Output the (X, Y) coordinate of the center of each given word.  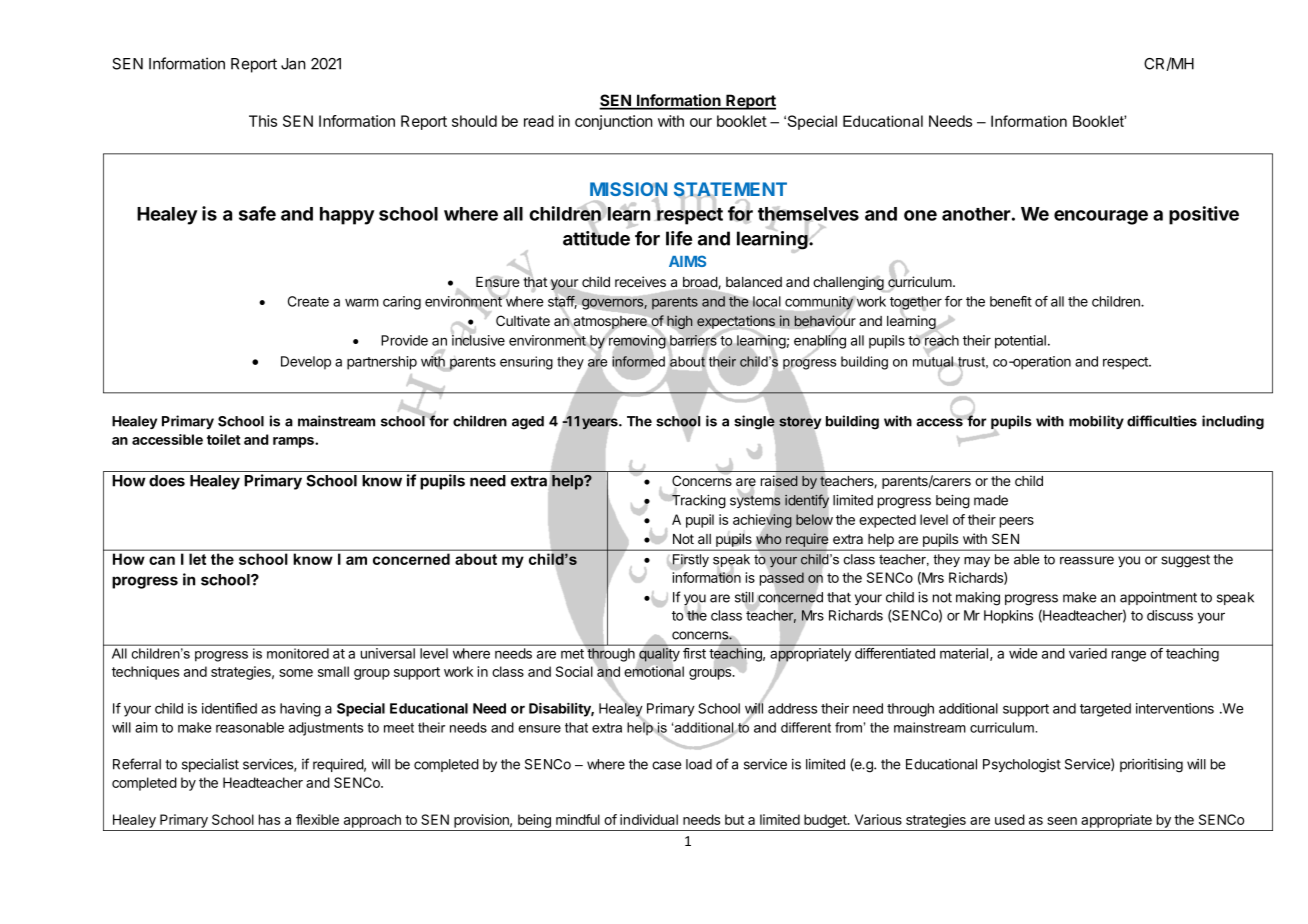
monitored (298, 653)
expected (887, 521)
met (572, 654)
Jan (293, 64)
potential (1020, 342)
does (167, 481)
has (269, 819)
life (679, 238)
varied (1088, 653)
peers (1017, 522)
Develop (306, 363)
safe (257, 213)
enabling (820, 342)
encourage (1101, 217)
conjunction (614, 122)
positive (1204, 215)
